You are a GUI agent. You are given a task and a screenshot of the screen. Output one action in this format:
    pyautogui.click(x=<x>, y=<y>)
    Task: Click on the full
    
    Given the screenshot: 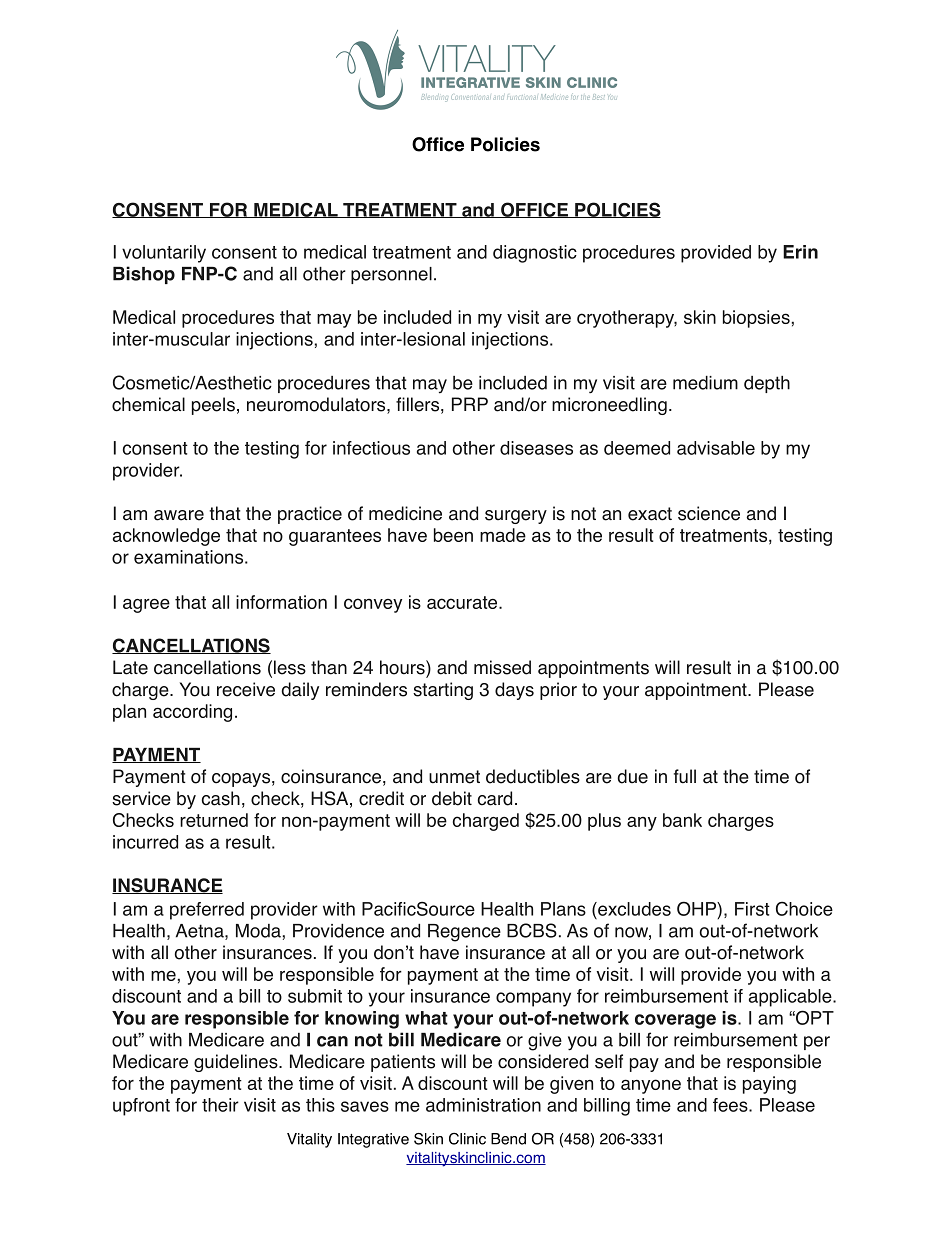 What is the action you would take?
    pyautogui.click(x=685, y=776)
